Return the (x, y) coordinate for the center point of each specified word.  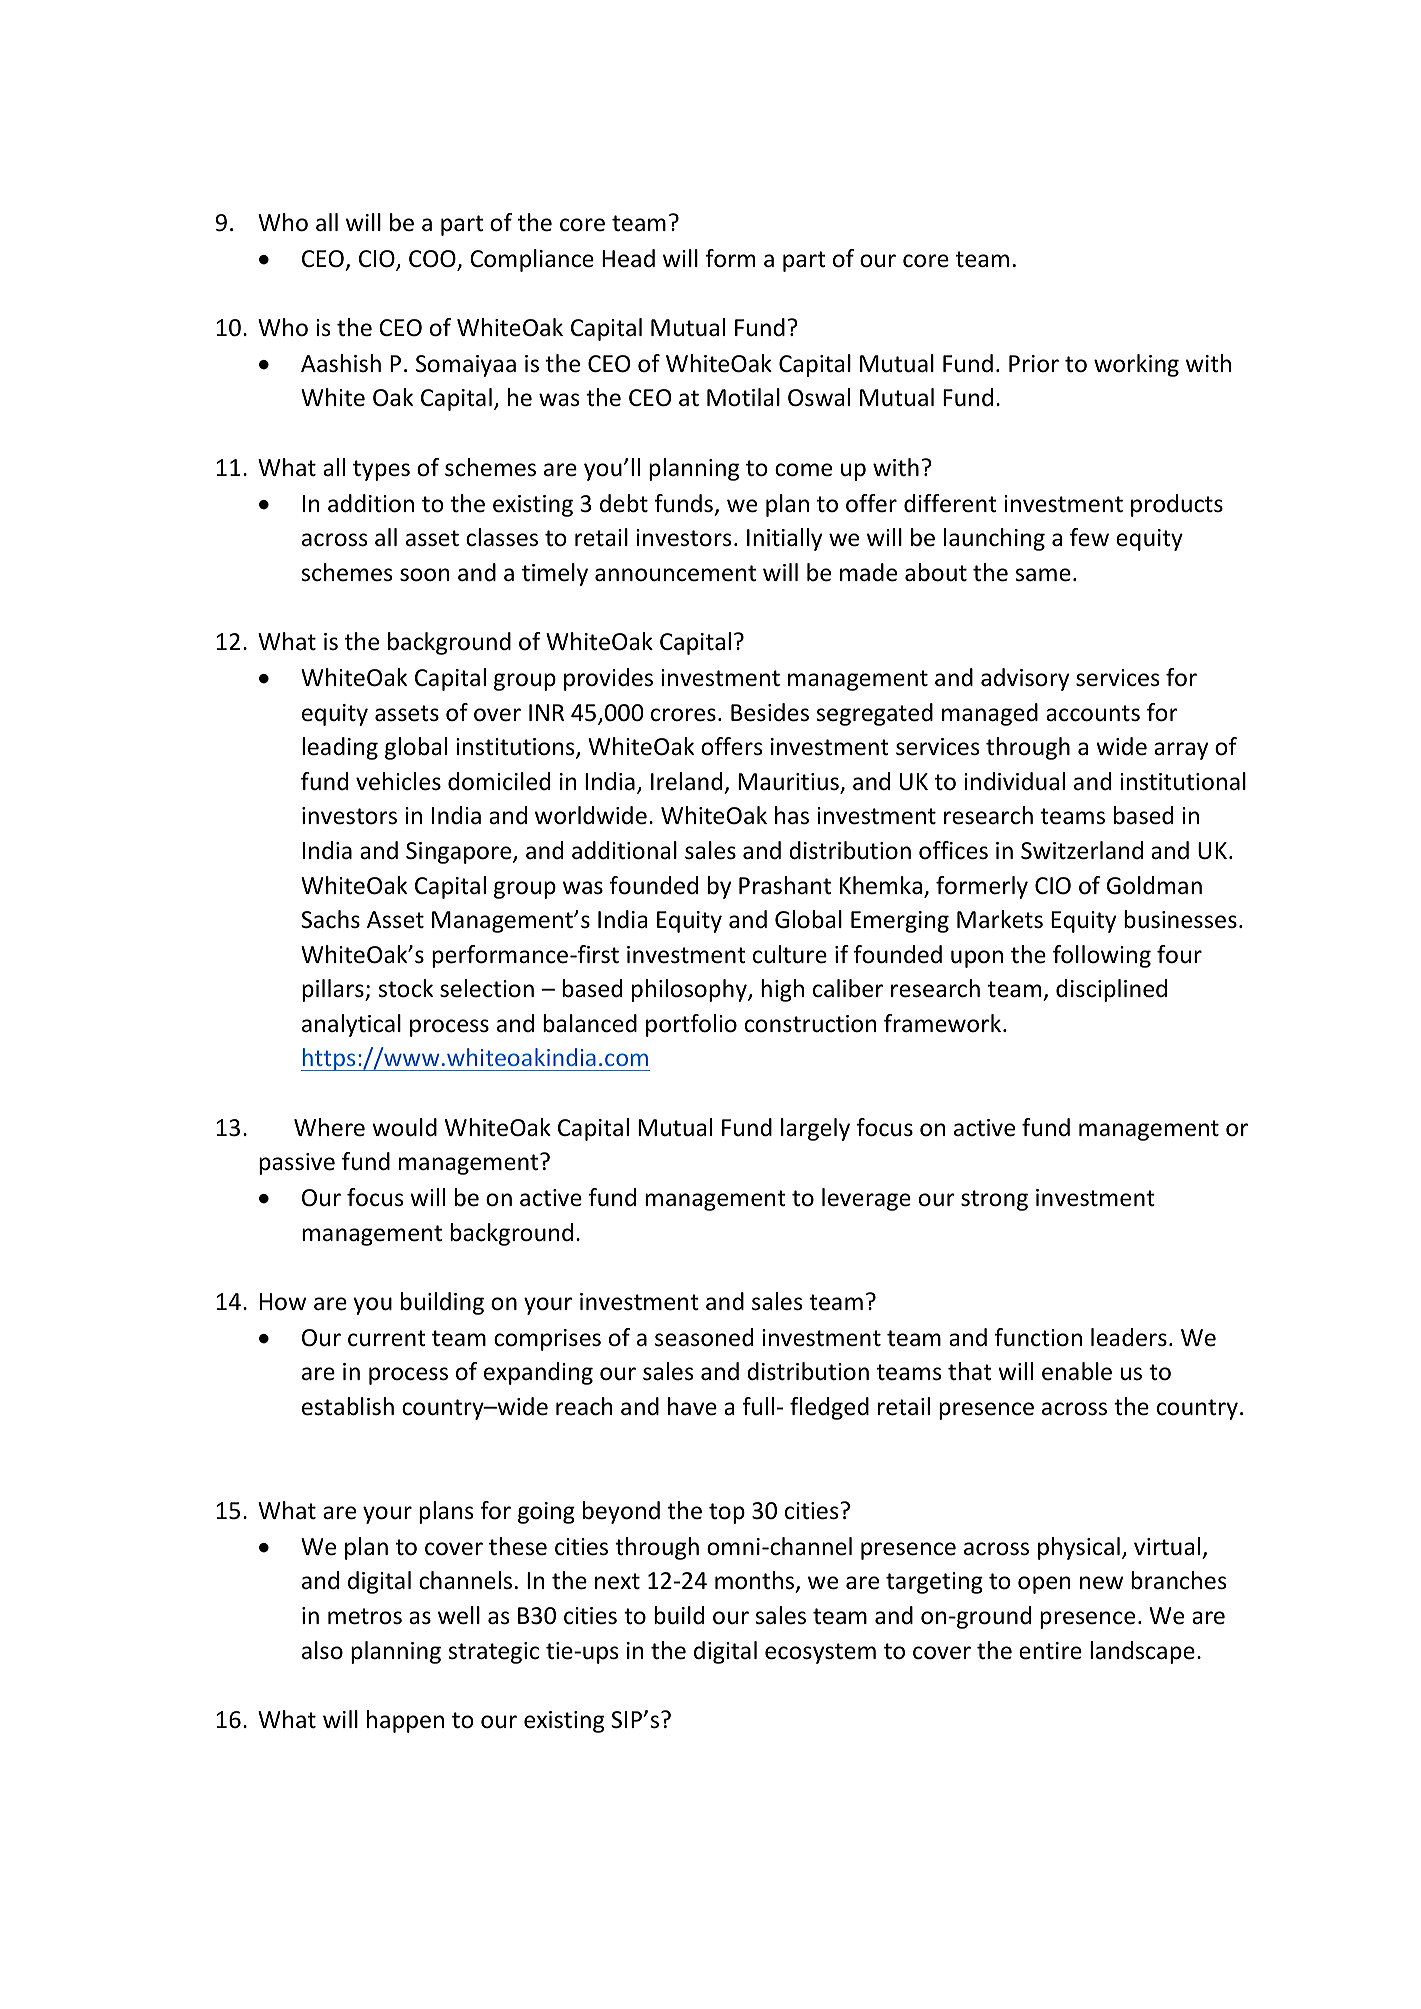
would (404, 1127)
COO (433, 260)
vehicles (398, 781)
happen (405, 1721)
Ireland (686, 781)
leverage (866, 1199)
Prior (1034, 364)
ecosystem (820, 1653)
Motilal (743, 397)
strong (994, 1200)
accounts (1093, 713)
